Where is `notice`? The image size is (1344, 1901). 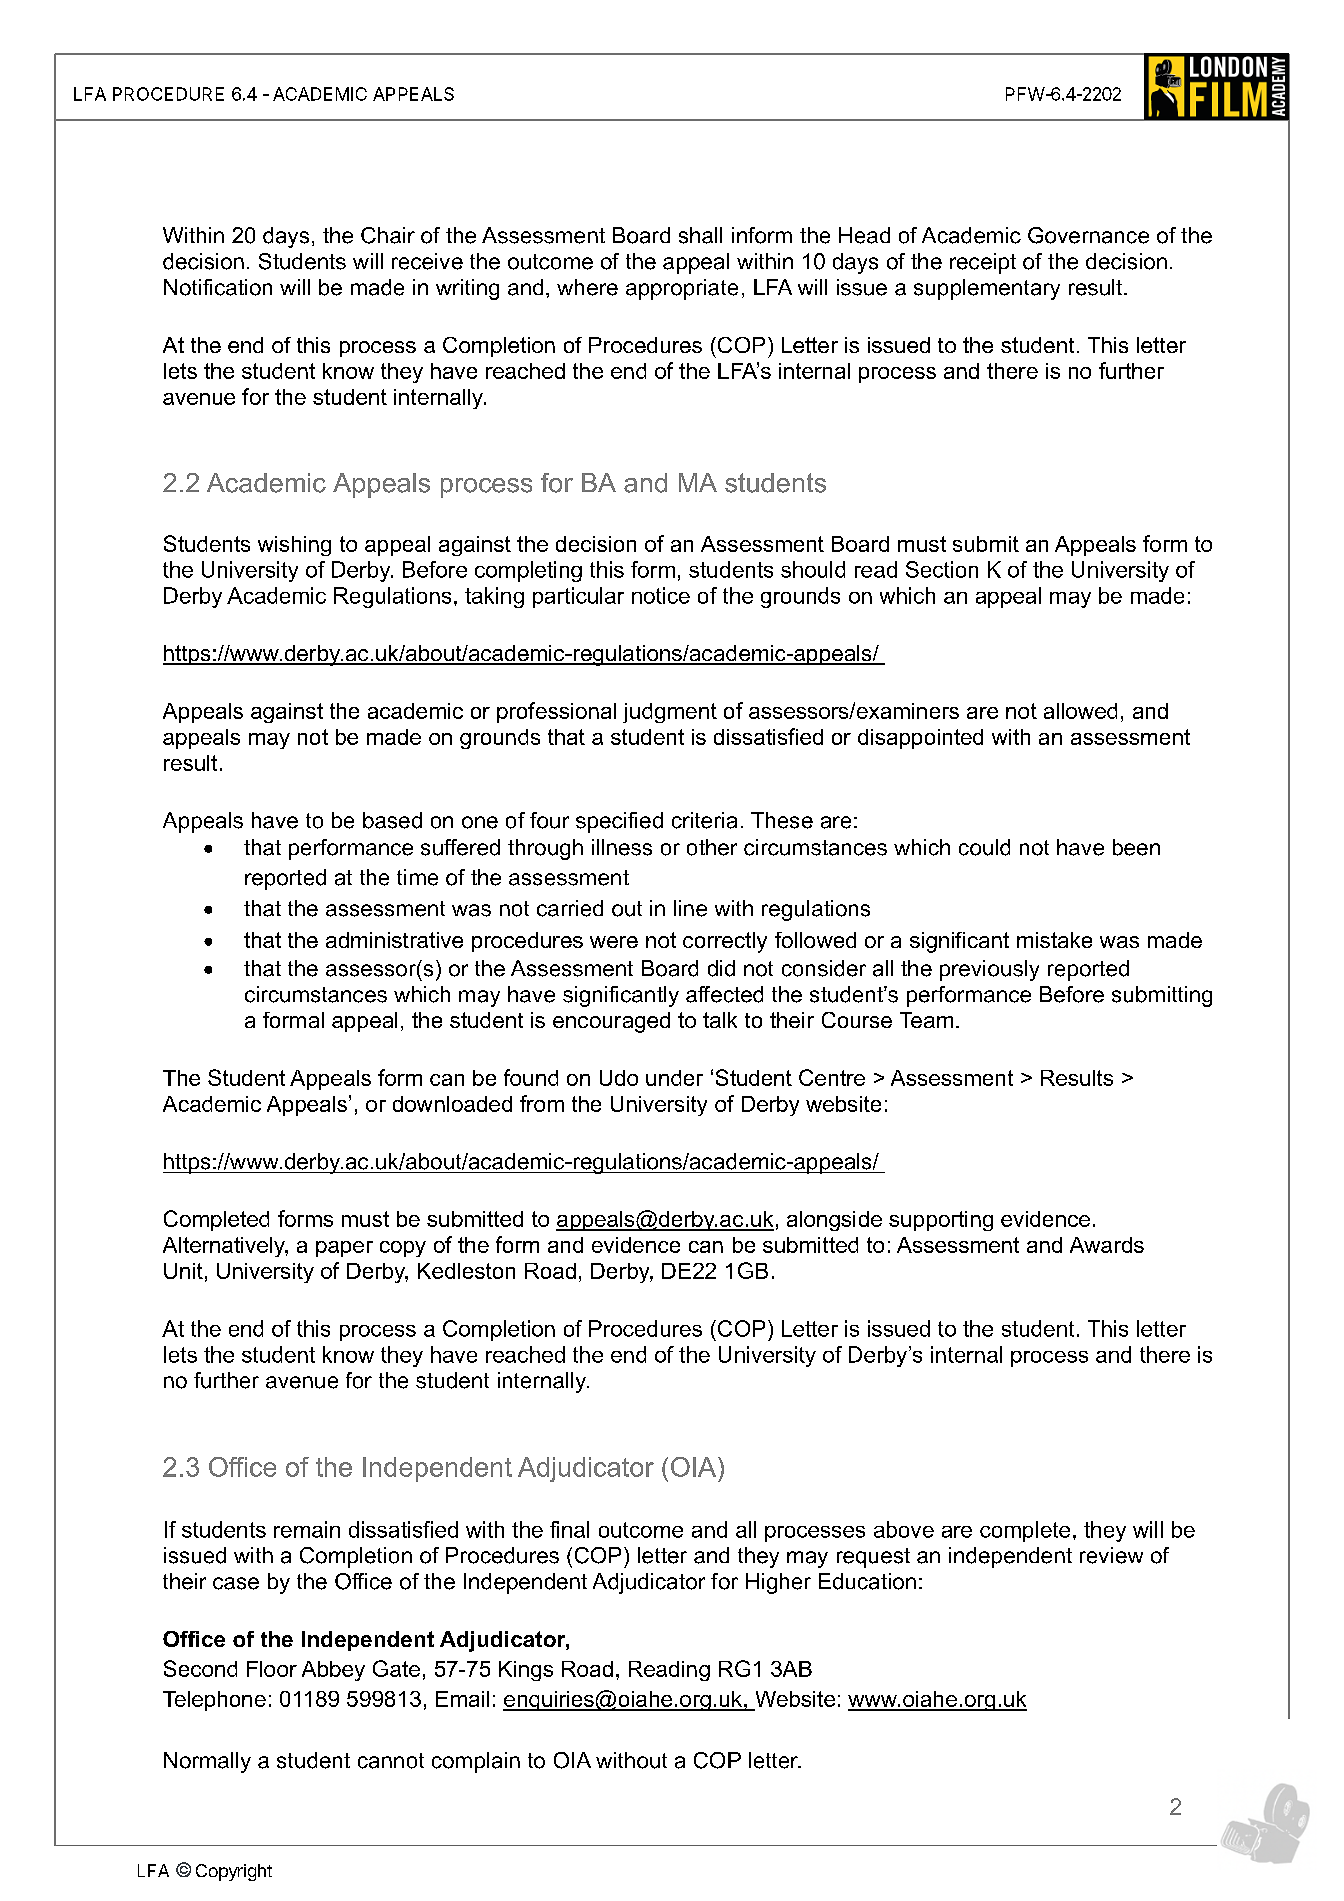
notice is located at coordinates (661, 595).
